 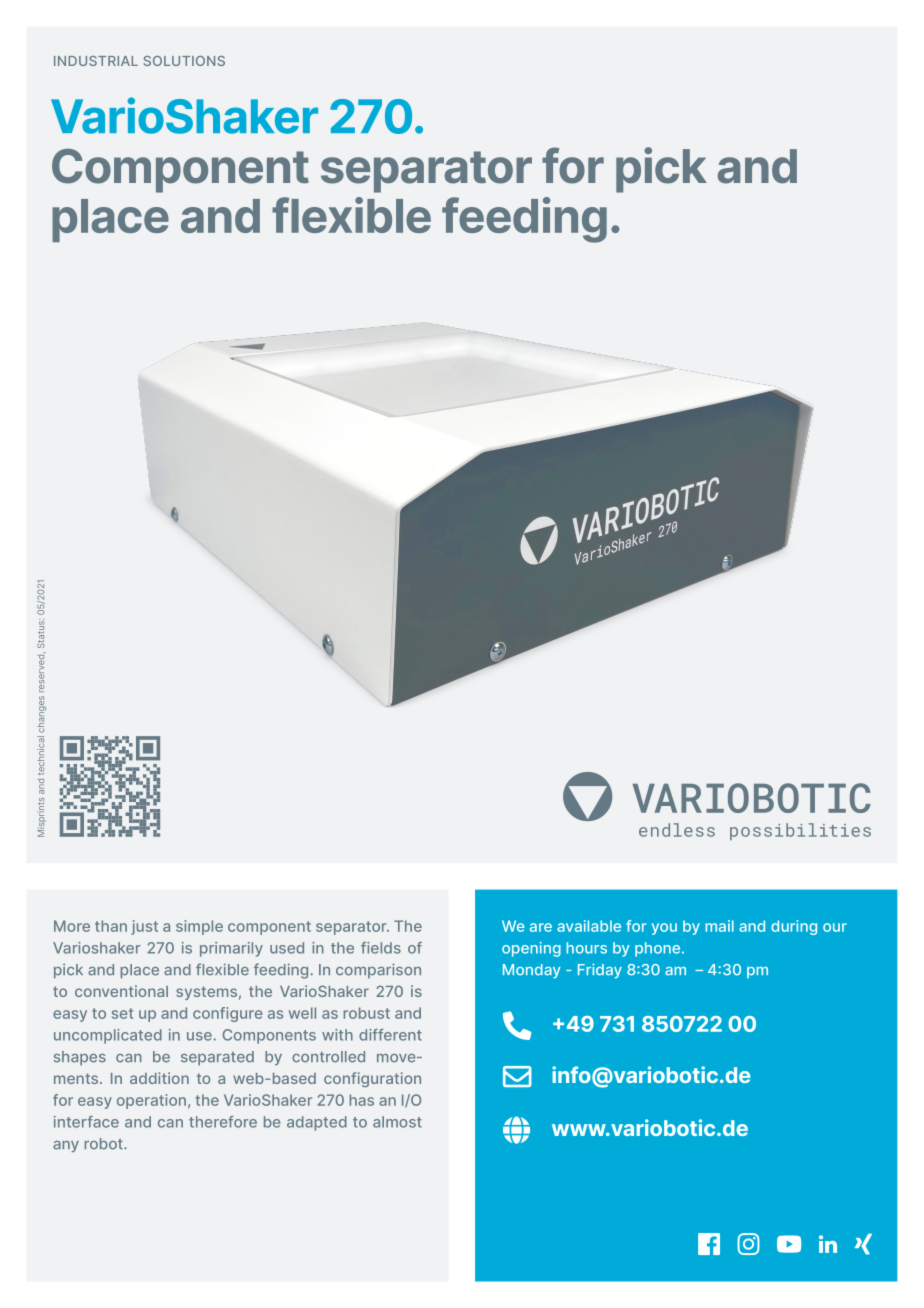 I want to click on you, so click(x=664, y=929).
